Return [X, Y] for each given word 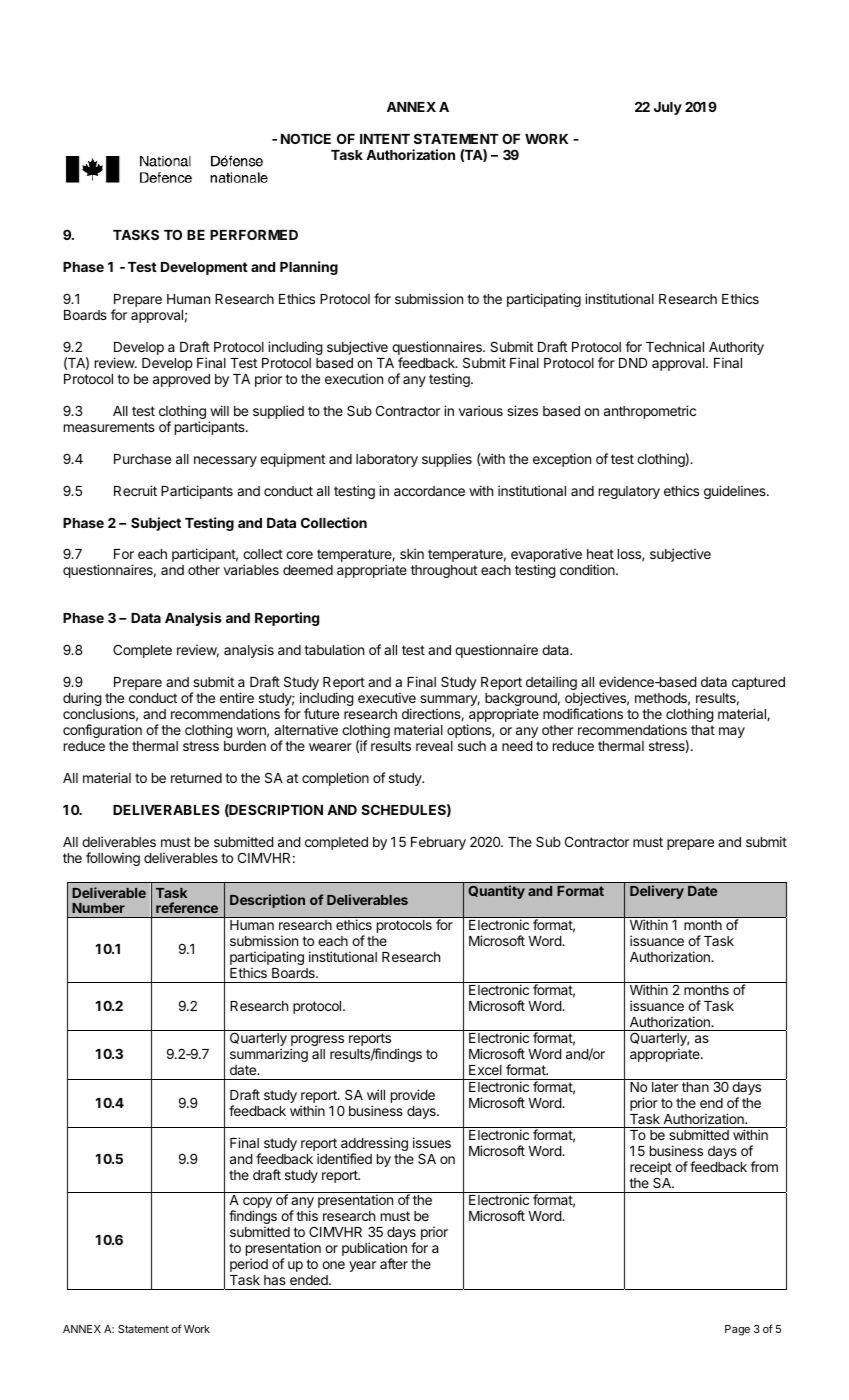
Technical [675, 346]
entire [237, 697]
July [668, 108]
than [695, 1087]
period [249, 1265]
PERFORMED [254, 235]
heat [600, 554]
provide [413, 1096]
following [113, 859]
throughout [444, 571]
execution [354, 378]
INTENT [385, 139]
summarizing [269, 1055]
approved [181, 380]
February [438, 843]
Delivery [657, 892]
